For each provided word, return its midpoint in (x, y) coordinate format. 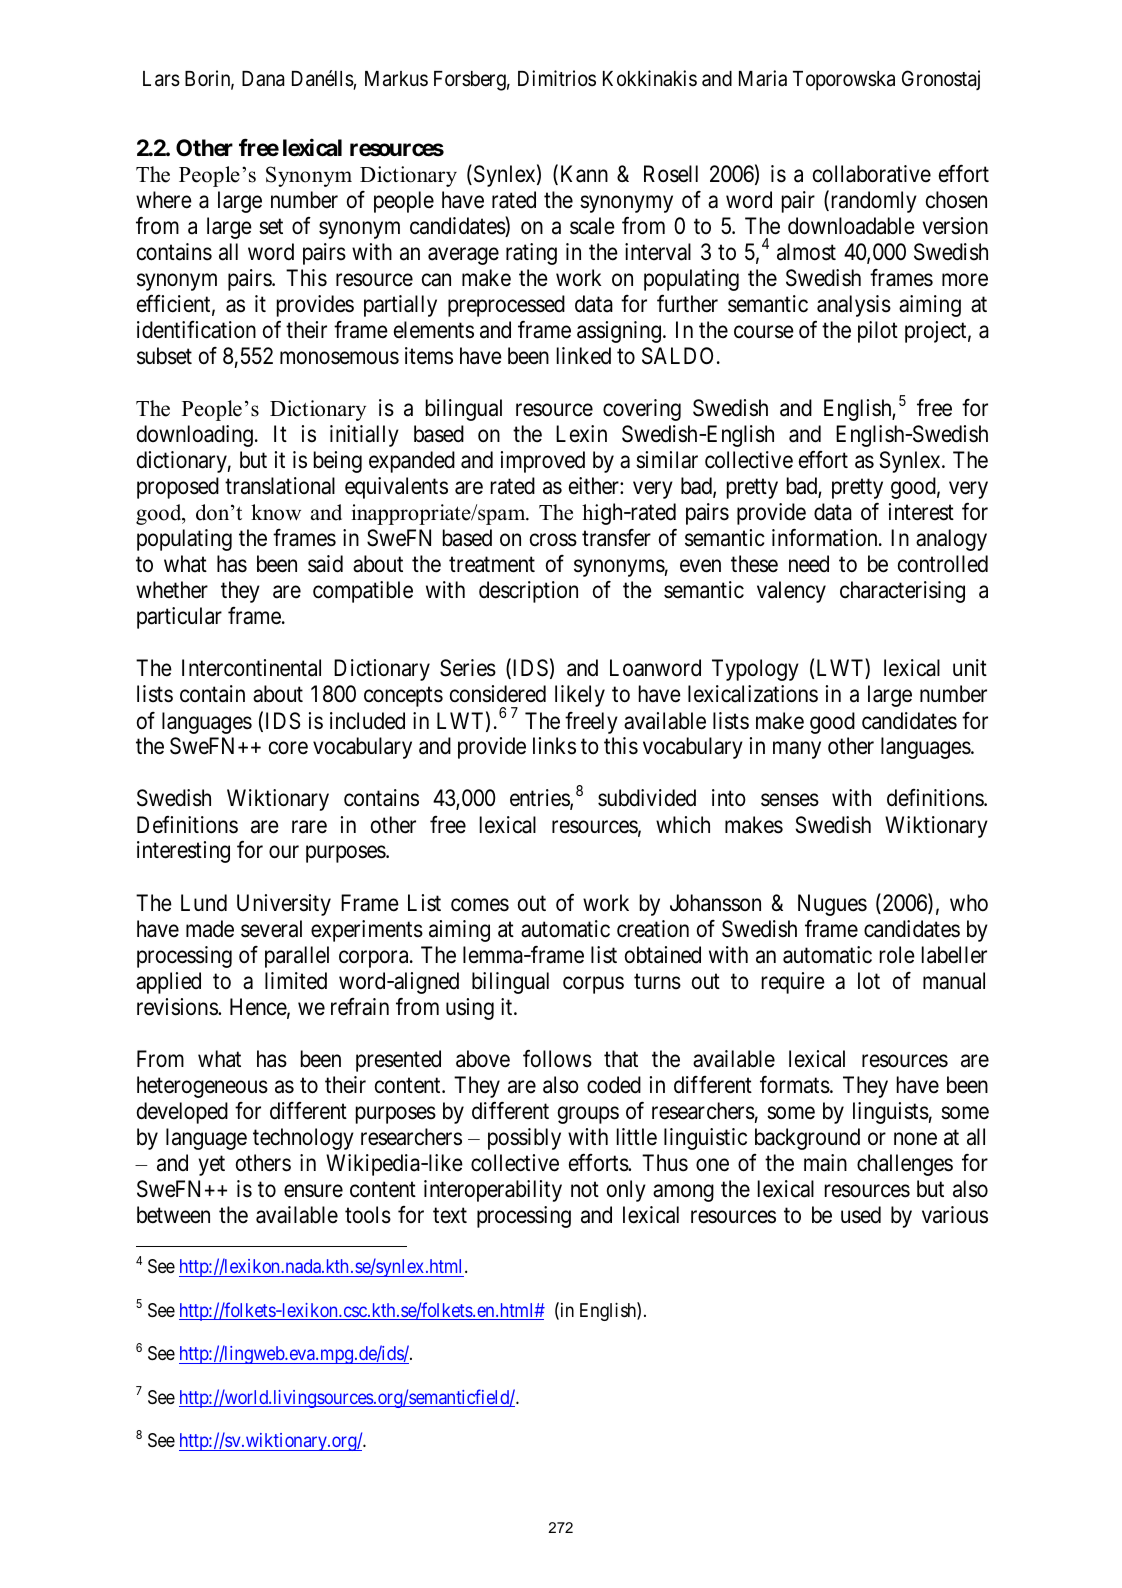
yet (212, 1166)
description (528, 592)
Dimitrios (557, 78)
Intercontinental (251, 668)
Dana (263, 79)
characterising (902, 592)
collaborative (872, 174)
